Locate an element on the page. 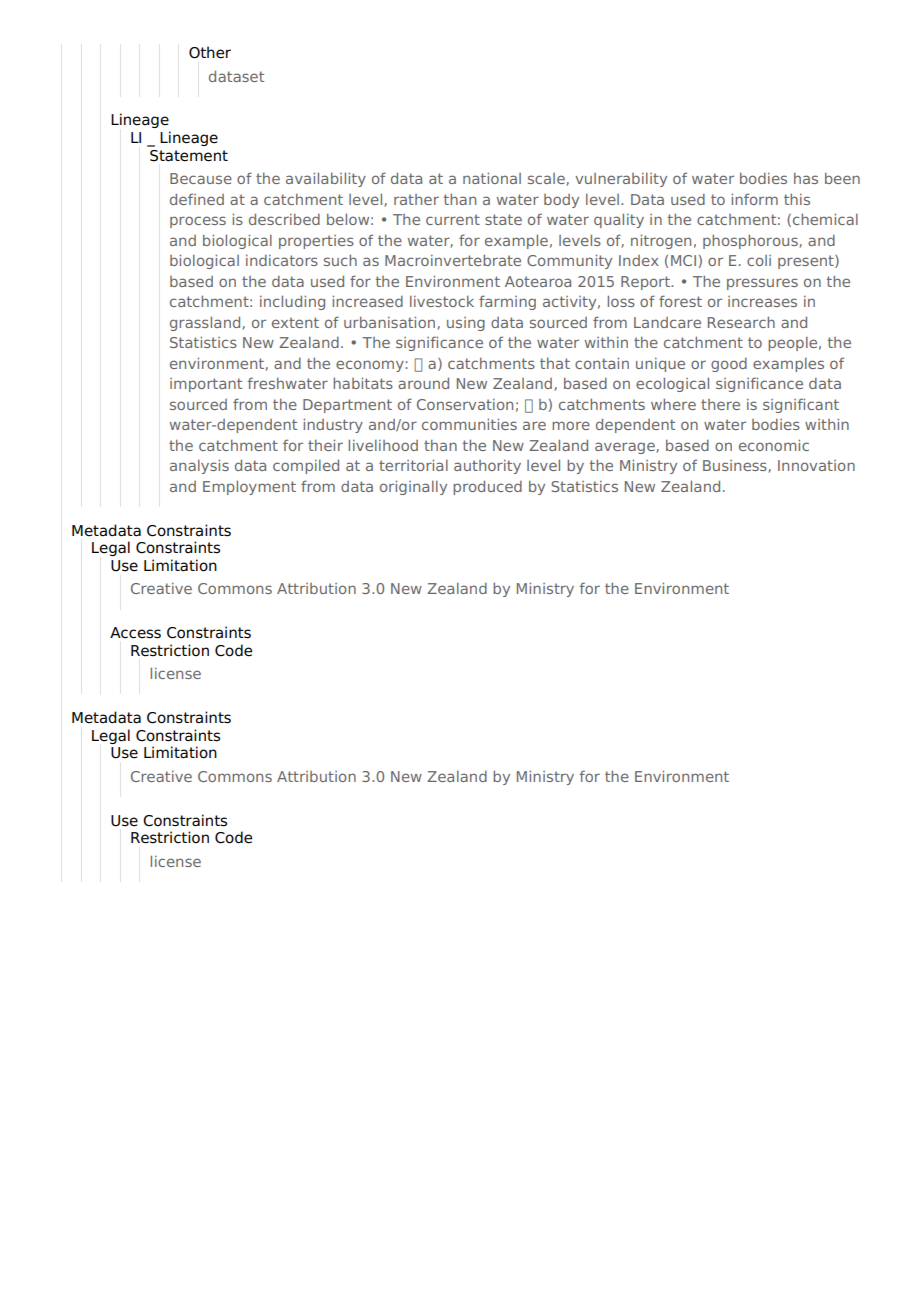  Community is located at coordinates (569, 261).
